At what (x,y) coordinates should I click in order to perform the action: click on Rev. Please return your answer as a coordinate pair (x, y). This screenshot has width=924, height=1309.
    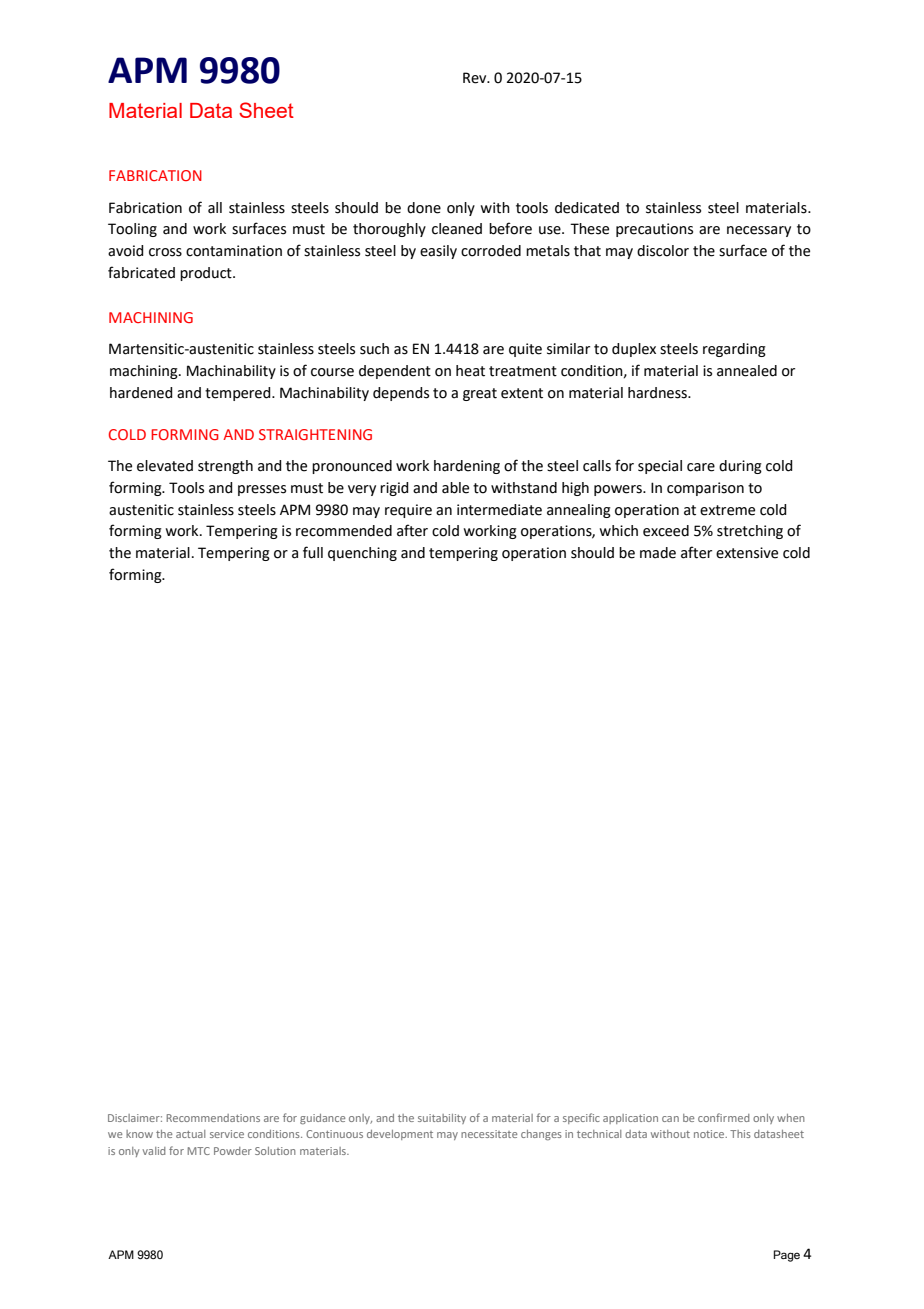
    Looking at the image, I should click on (476, 78).
